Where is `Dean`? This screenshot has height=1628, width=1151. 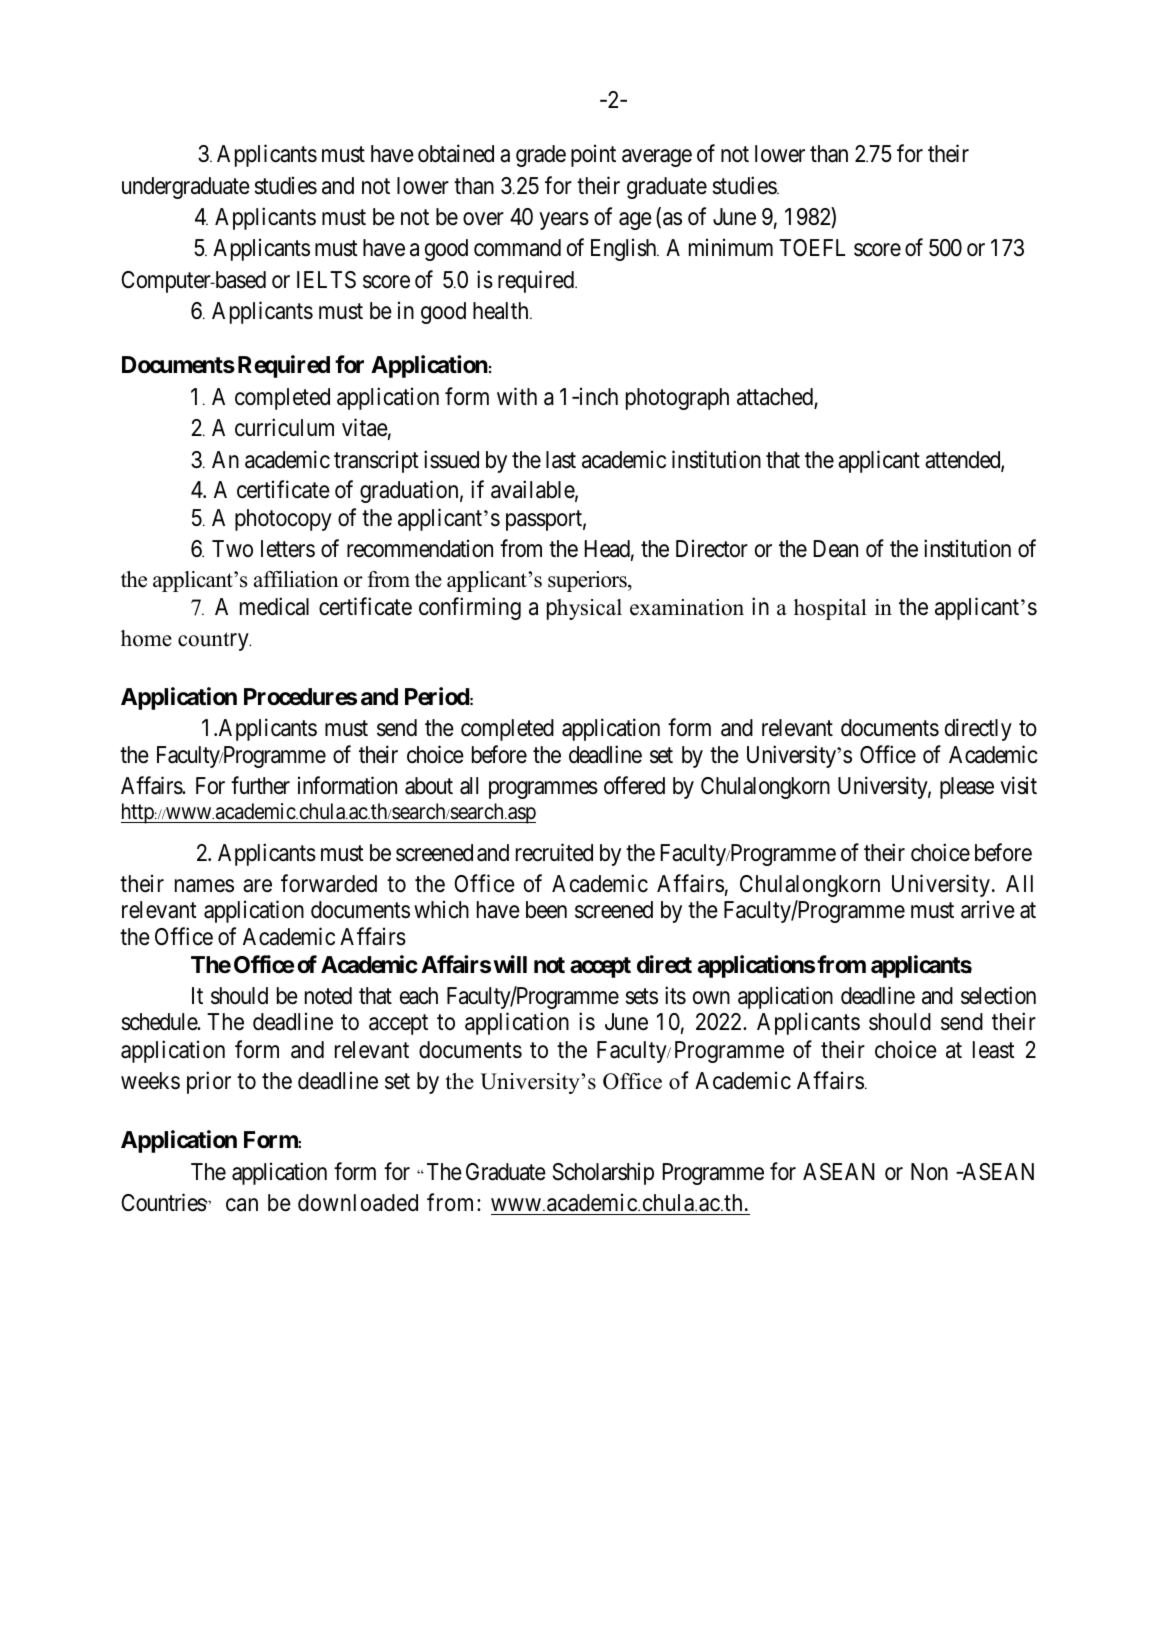
Dean is located at coordinates (836, 549).
